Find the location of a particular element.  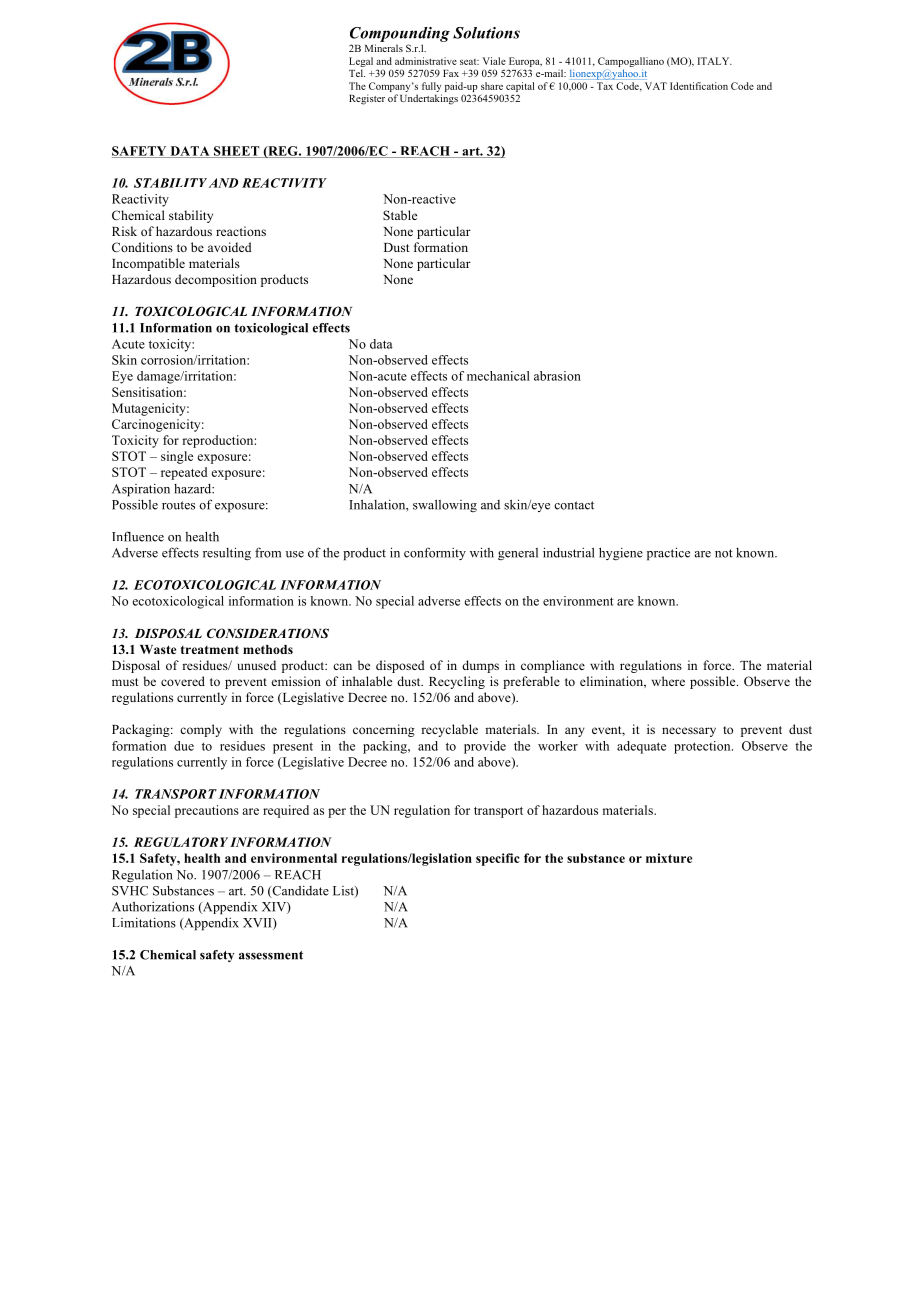

VAT is located at coordinates (656, 86).
